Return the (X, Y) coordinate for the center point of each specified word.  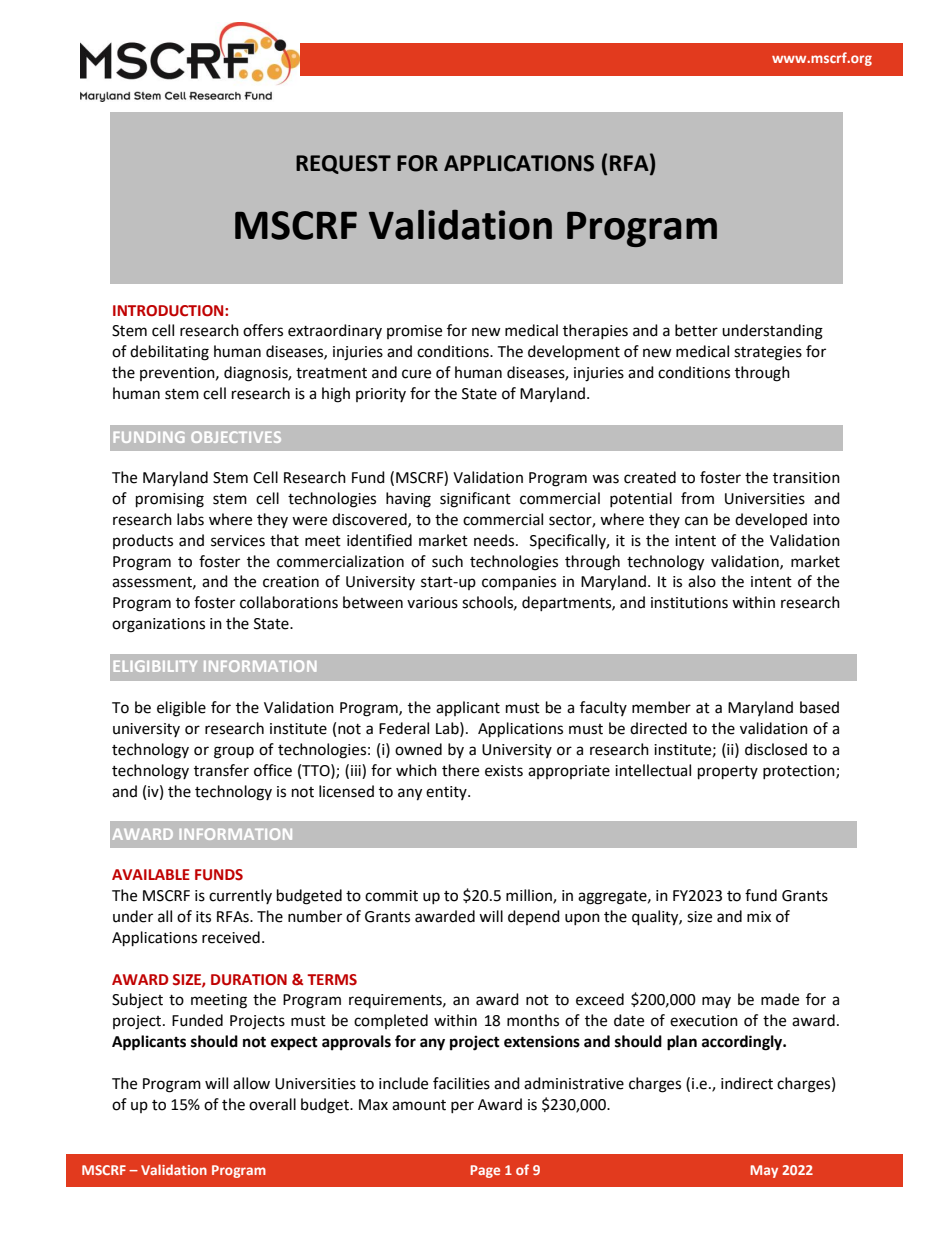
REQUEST (343, 164)
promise (414, 332)
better (696, 330)
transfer (221, 770)
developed (771, 521)
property (728, 773)
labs (190, 519)
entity (447, 793)
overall (272, 1104)
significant (475, 500)
